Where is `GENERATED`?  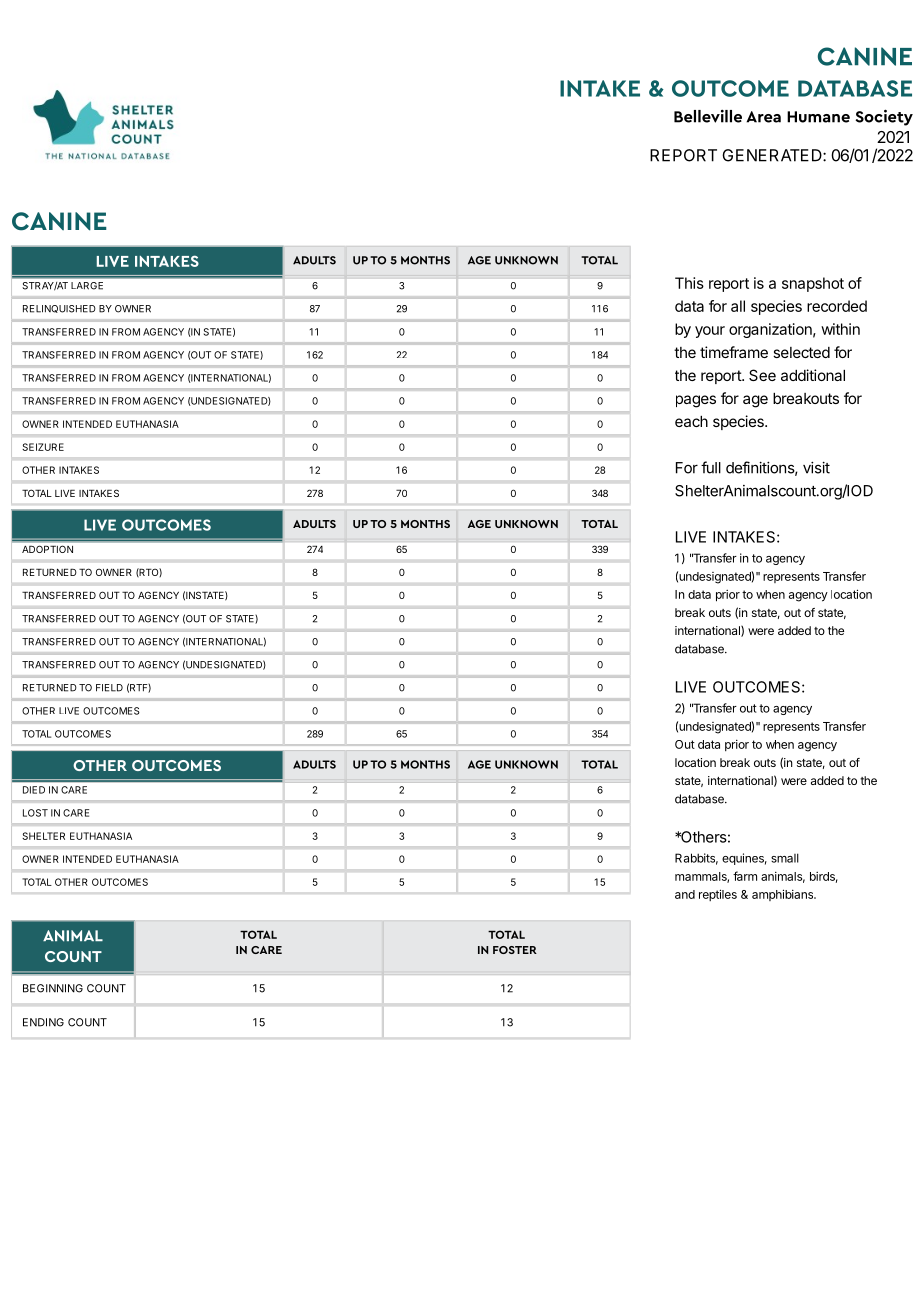
GENERATED is located at coordinates (773, 155).
